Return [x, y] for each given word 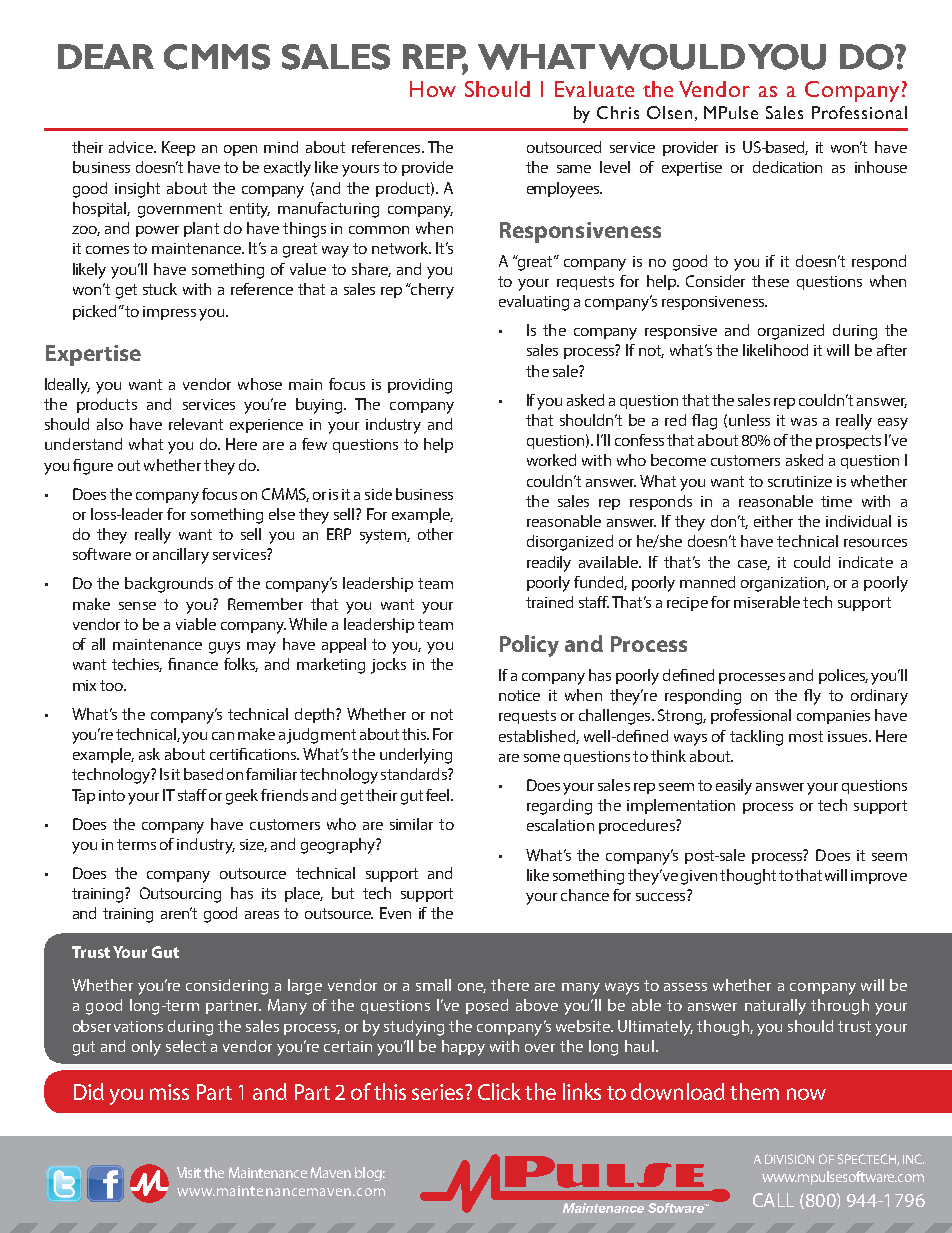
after [892, 350]
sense [137, 606]
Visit [189, 1172]
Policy [529, 646]
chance [585, 895]
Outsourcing [180, 895]
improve [879, 877]
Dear [106, 56]
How [433, 89]
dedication [787, 167]
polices [843, 676]
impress [169, 313]
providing [420, 386]
